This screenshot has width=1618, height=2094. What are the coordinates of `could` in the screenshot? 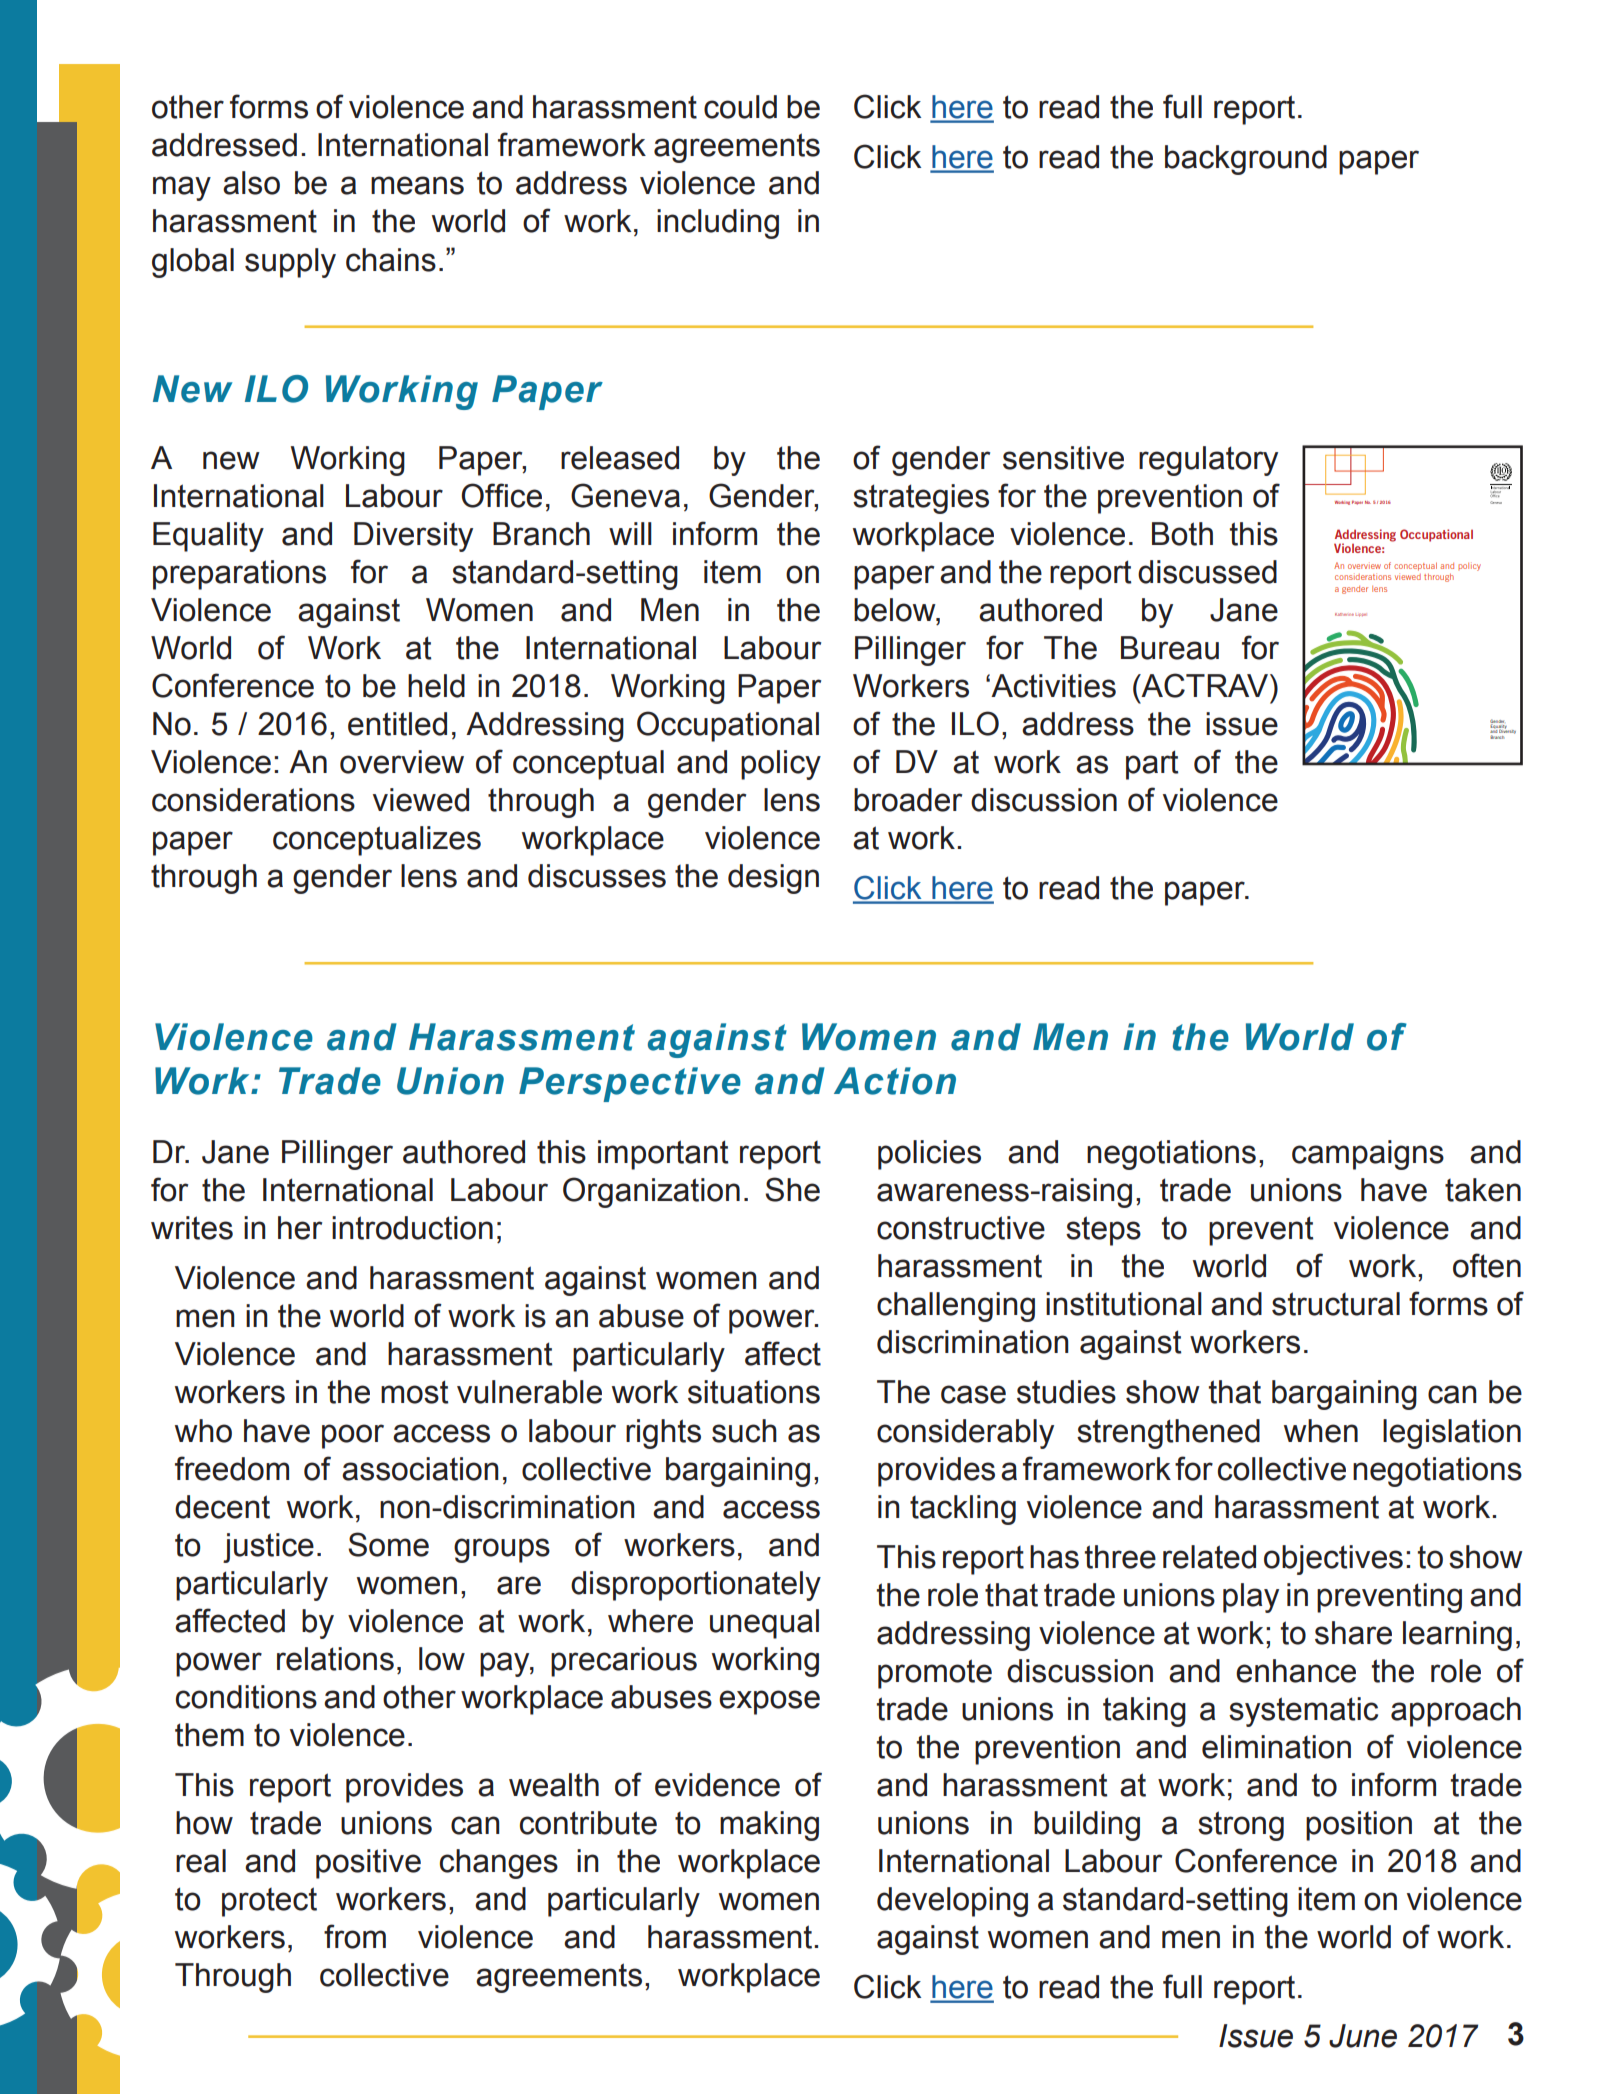 It's located at (740, 107).
